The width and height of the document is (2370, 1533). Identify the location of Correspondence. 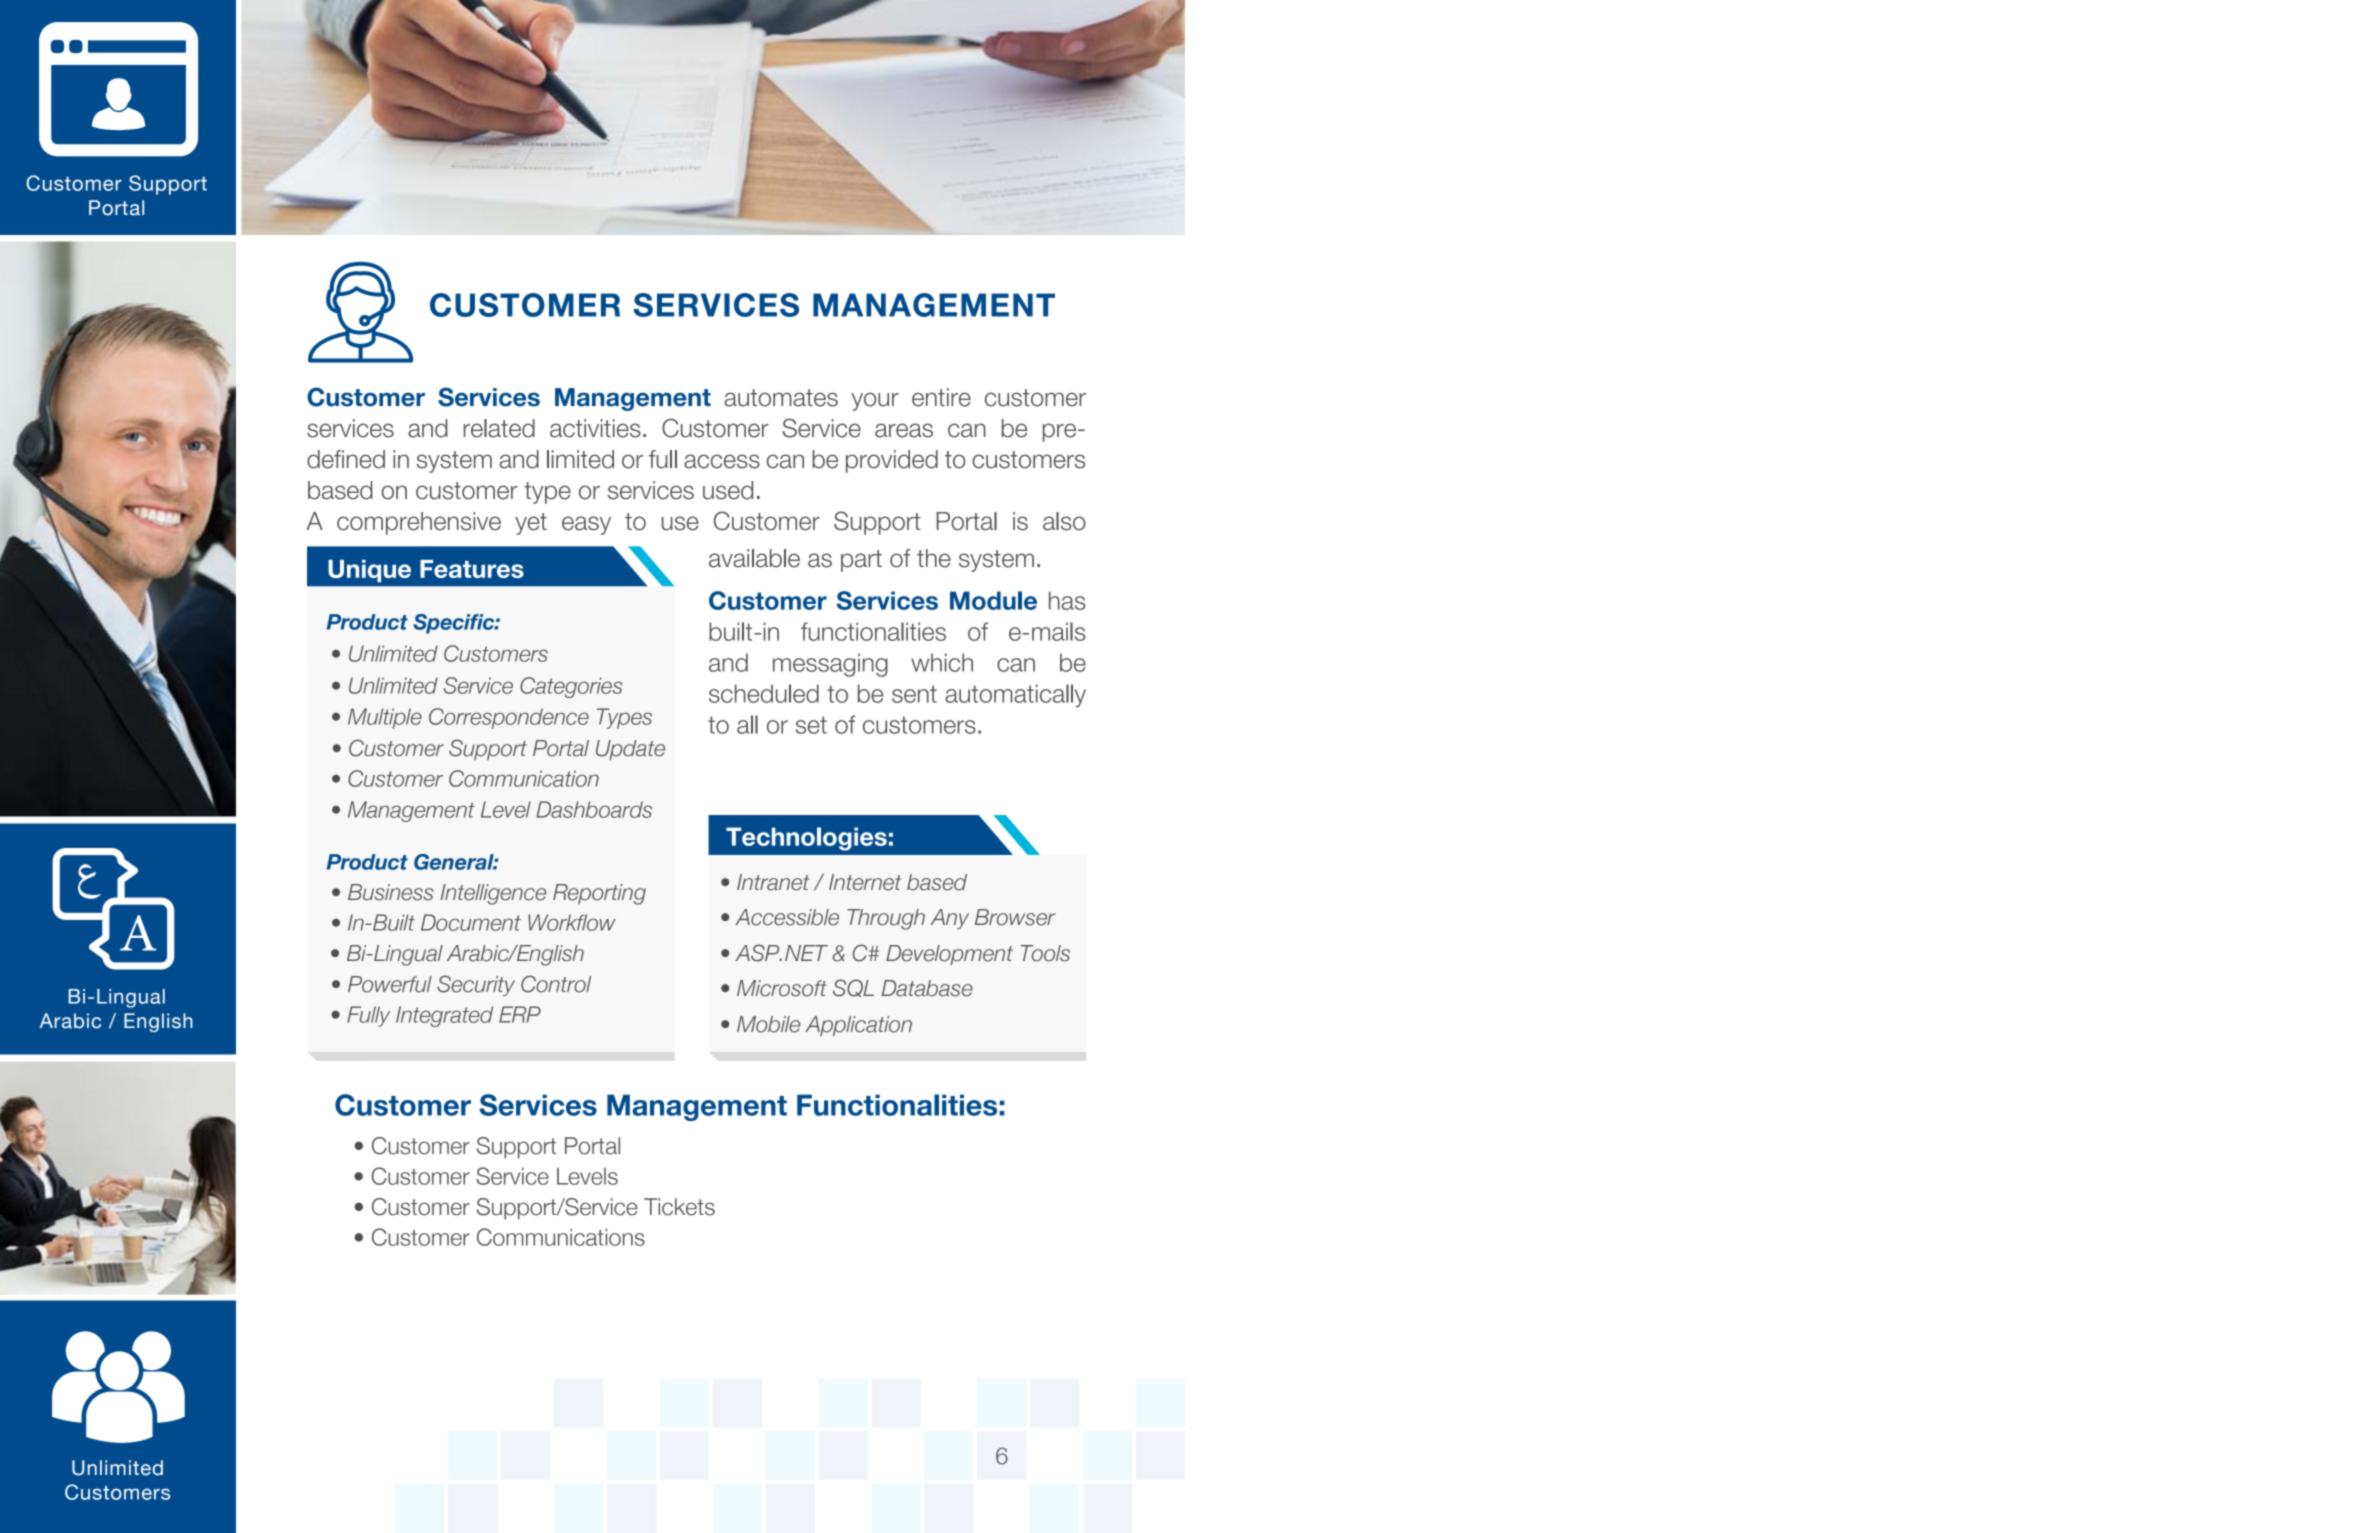
(509, 718).
